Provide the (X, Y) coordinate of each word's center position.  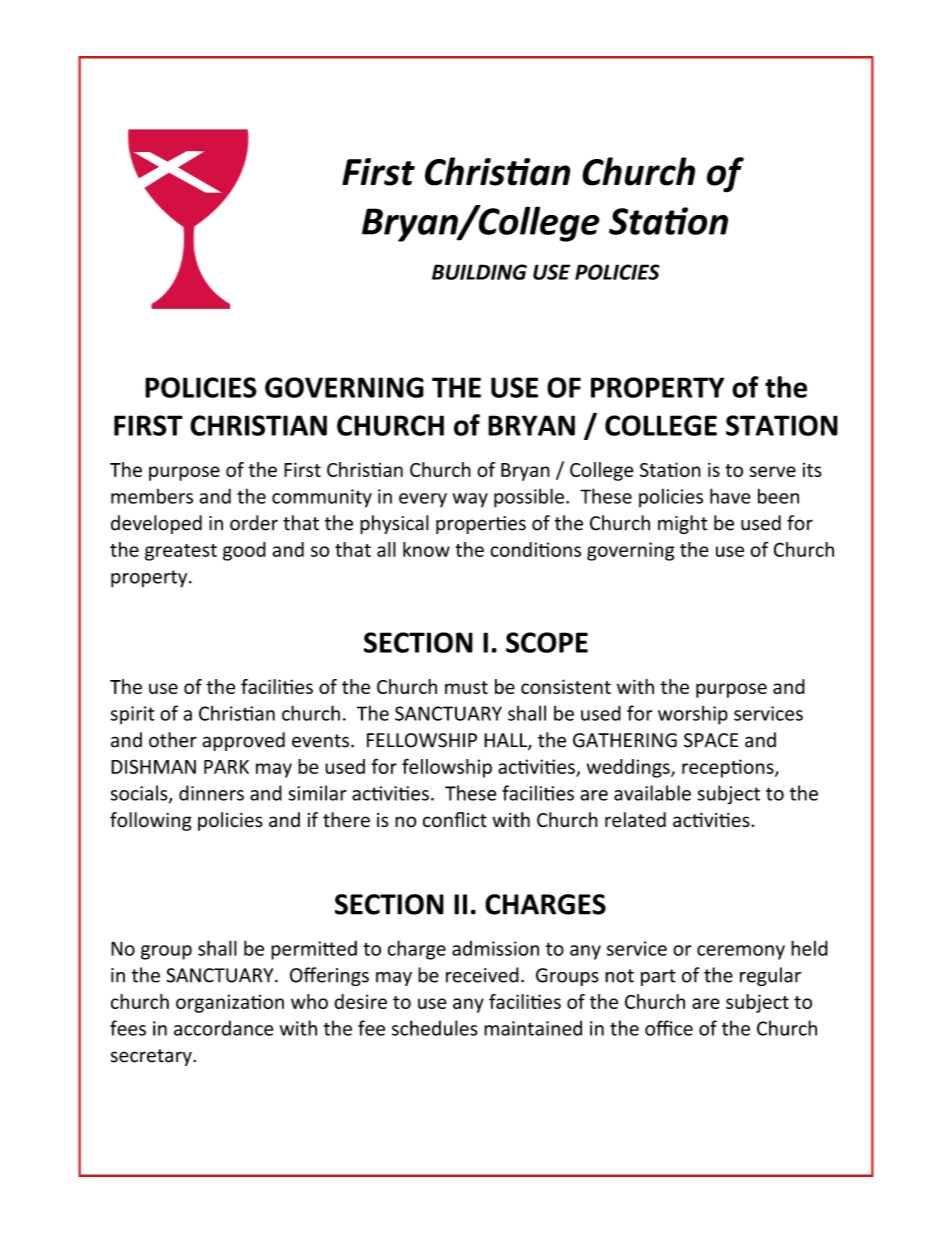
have (730, 496)
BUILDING (479, 272)
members (152, 496)
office (669, 1028)
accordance (224, 1028)
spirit (133, 715)
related (635, 820)
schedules (435, 1028)
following (151, 821)
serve (772, 471)
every (423, 500)
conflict (455, 820)
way (470, 500)
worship (693, 715)
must (466, 687)
